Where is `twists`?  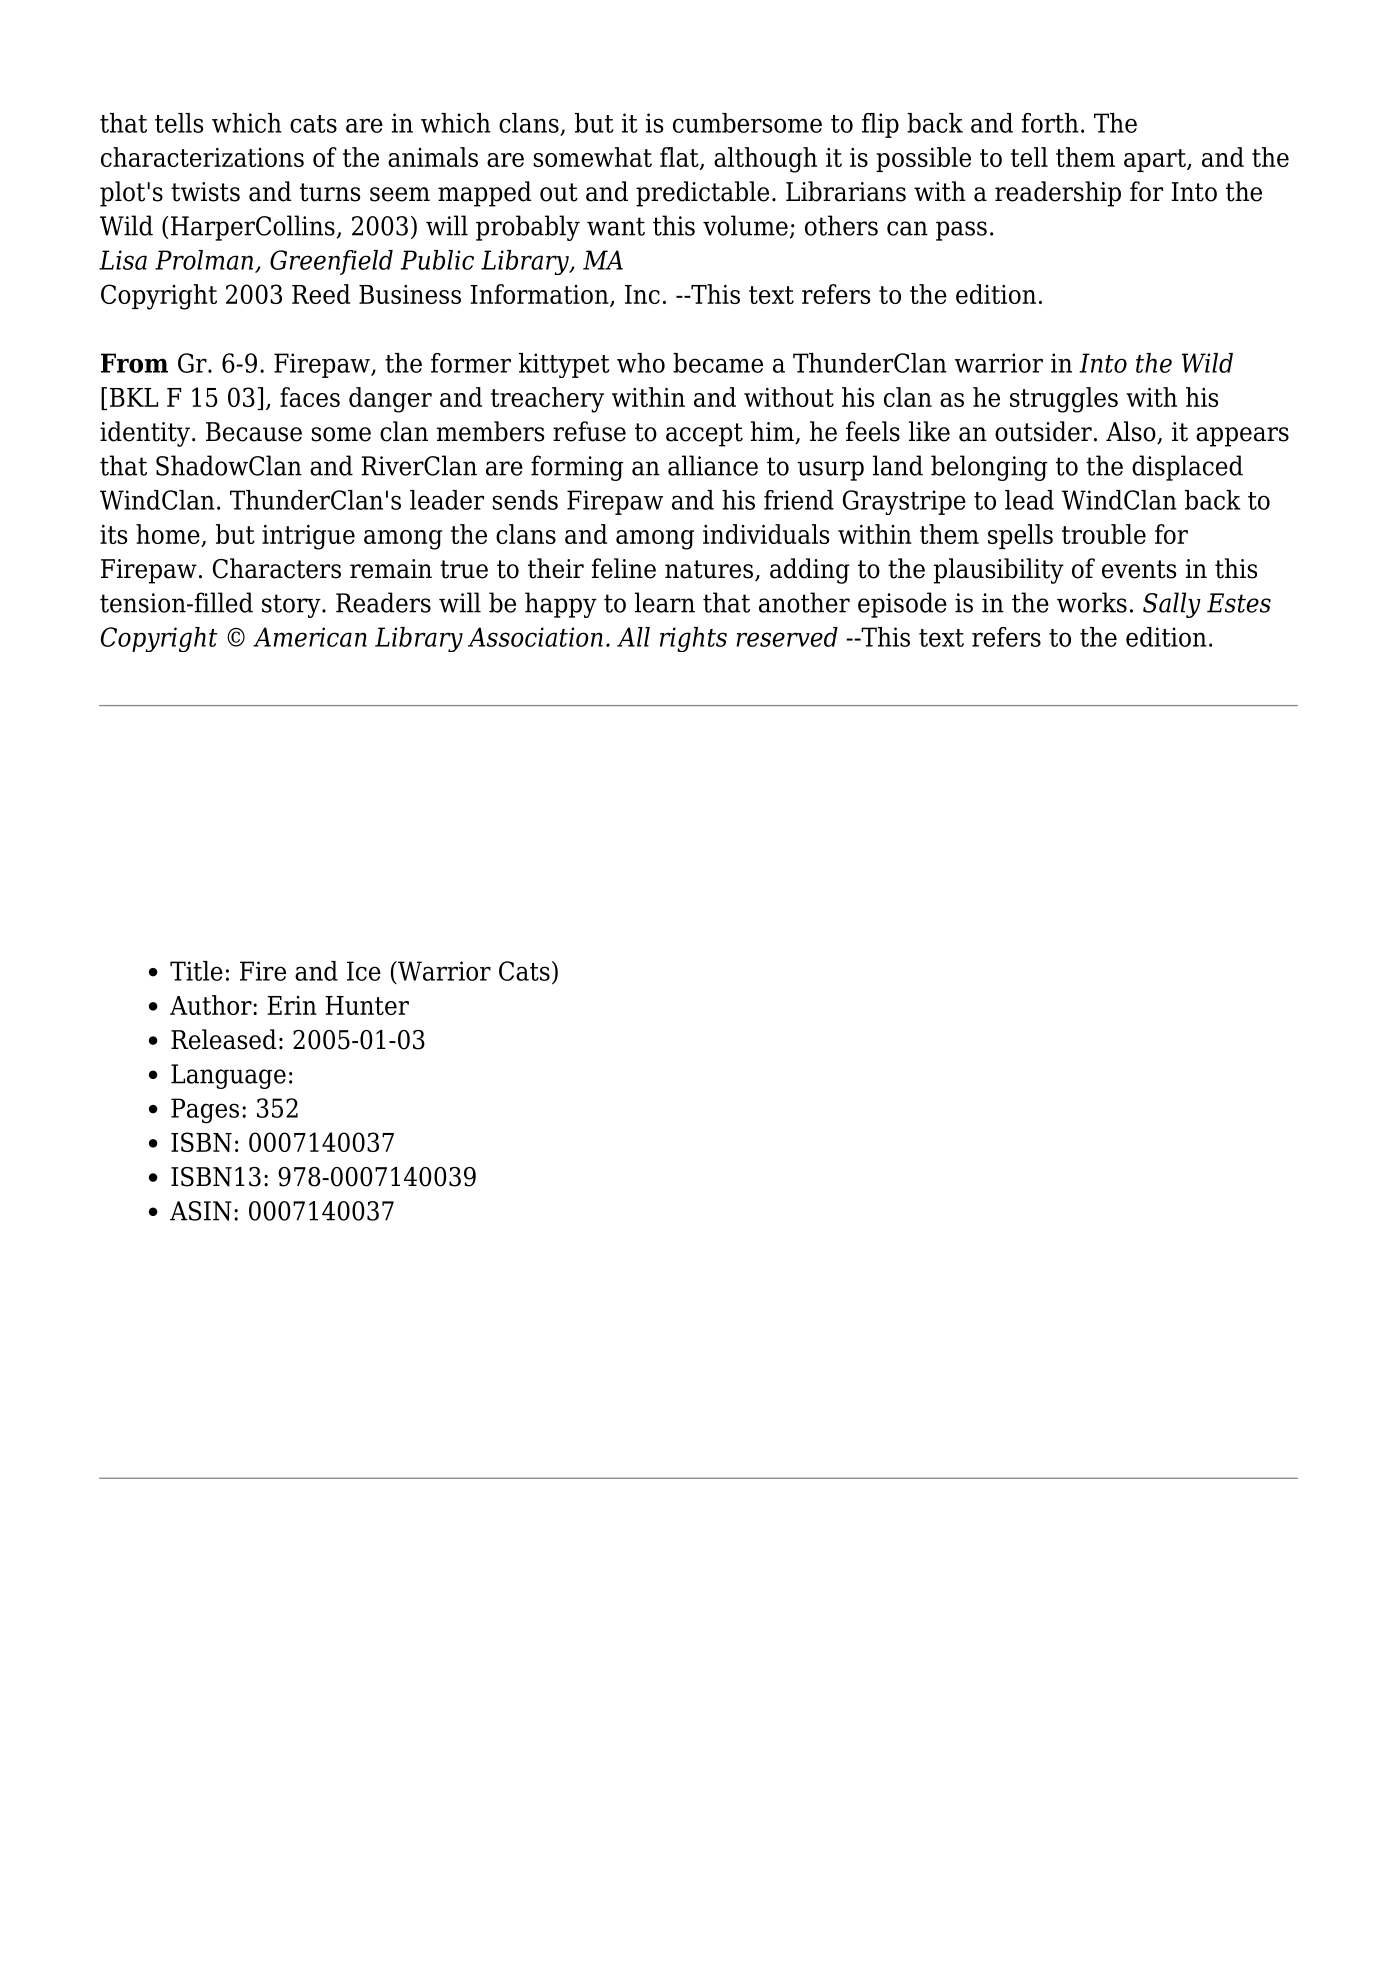 twists is located at coordinates (205, 192).
